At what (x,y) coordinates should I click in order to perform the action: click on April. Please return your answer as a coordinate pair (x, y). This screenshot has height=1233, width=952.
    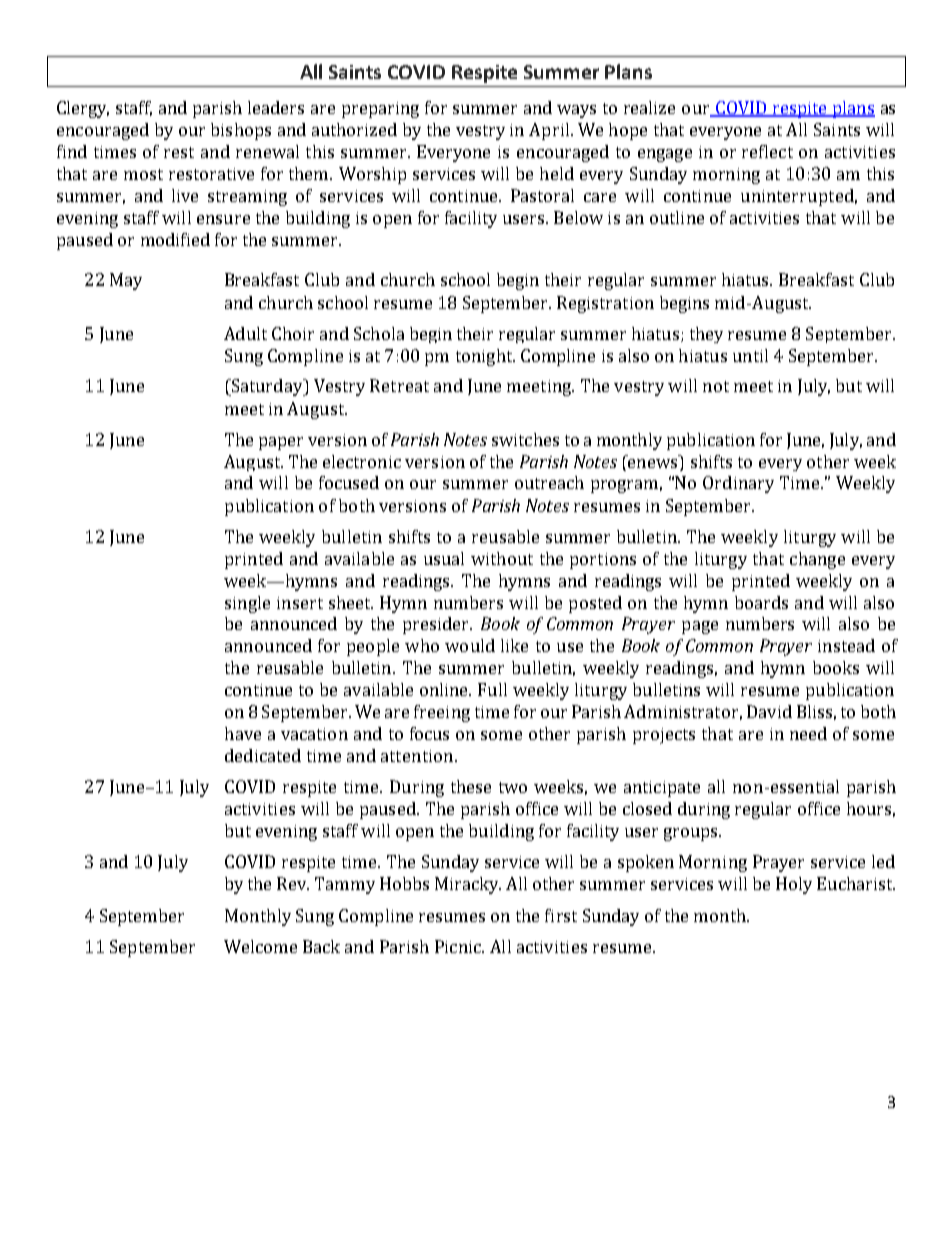
    Looking at the image, I should click on (550, 131).
